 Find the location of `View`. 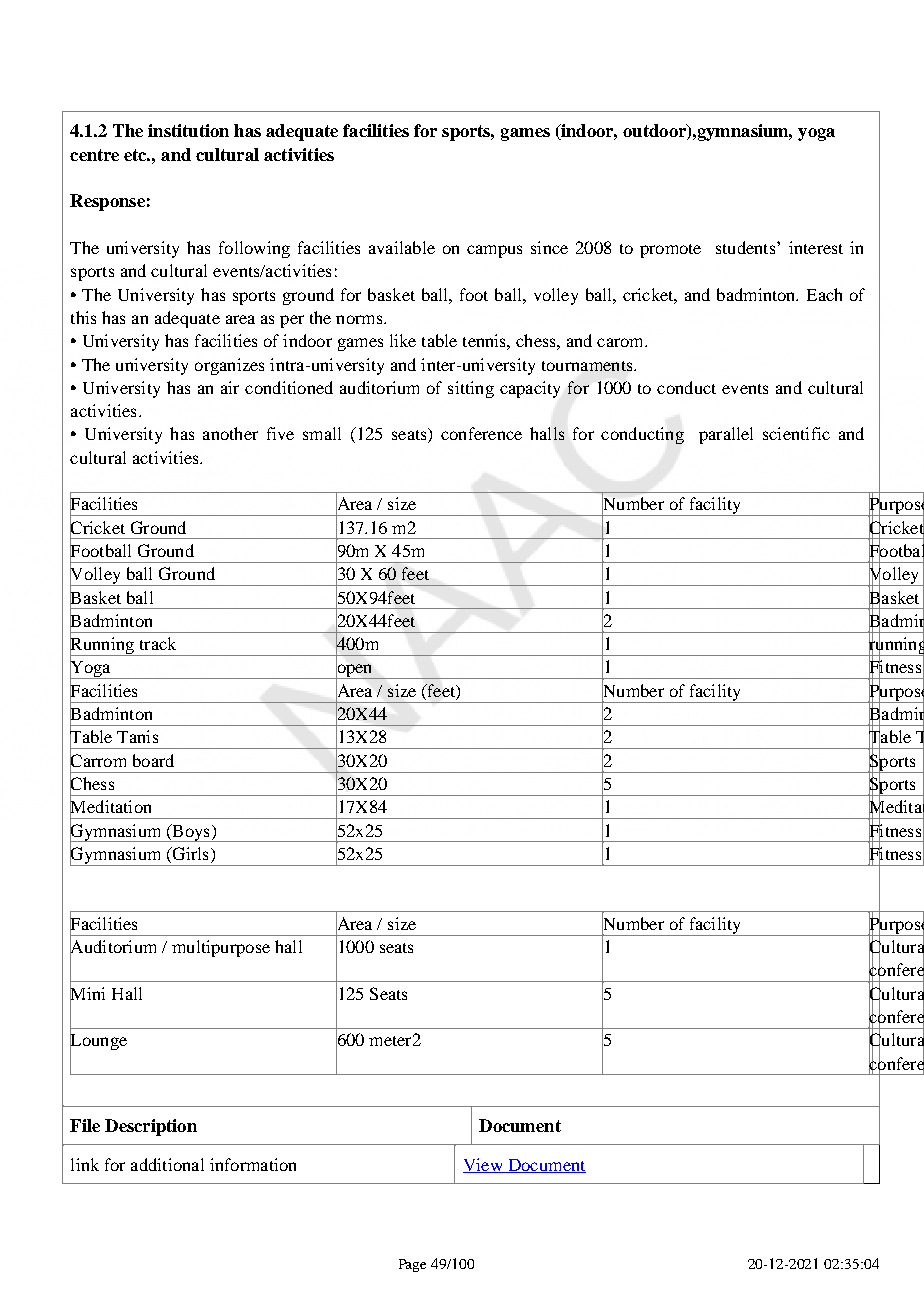

View is located at coordinates (484, 1165).
